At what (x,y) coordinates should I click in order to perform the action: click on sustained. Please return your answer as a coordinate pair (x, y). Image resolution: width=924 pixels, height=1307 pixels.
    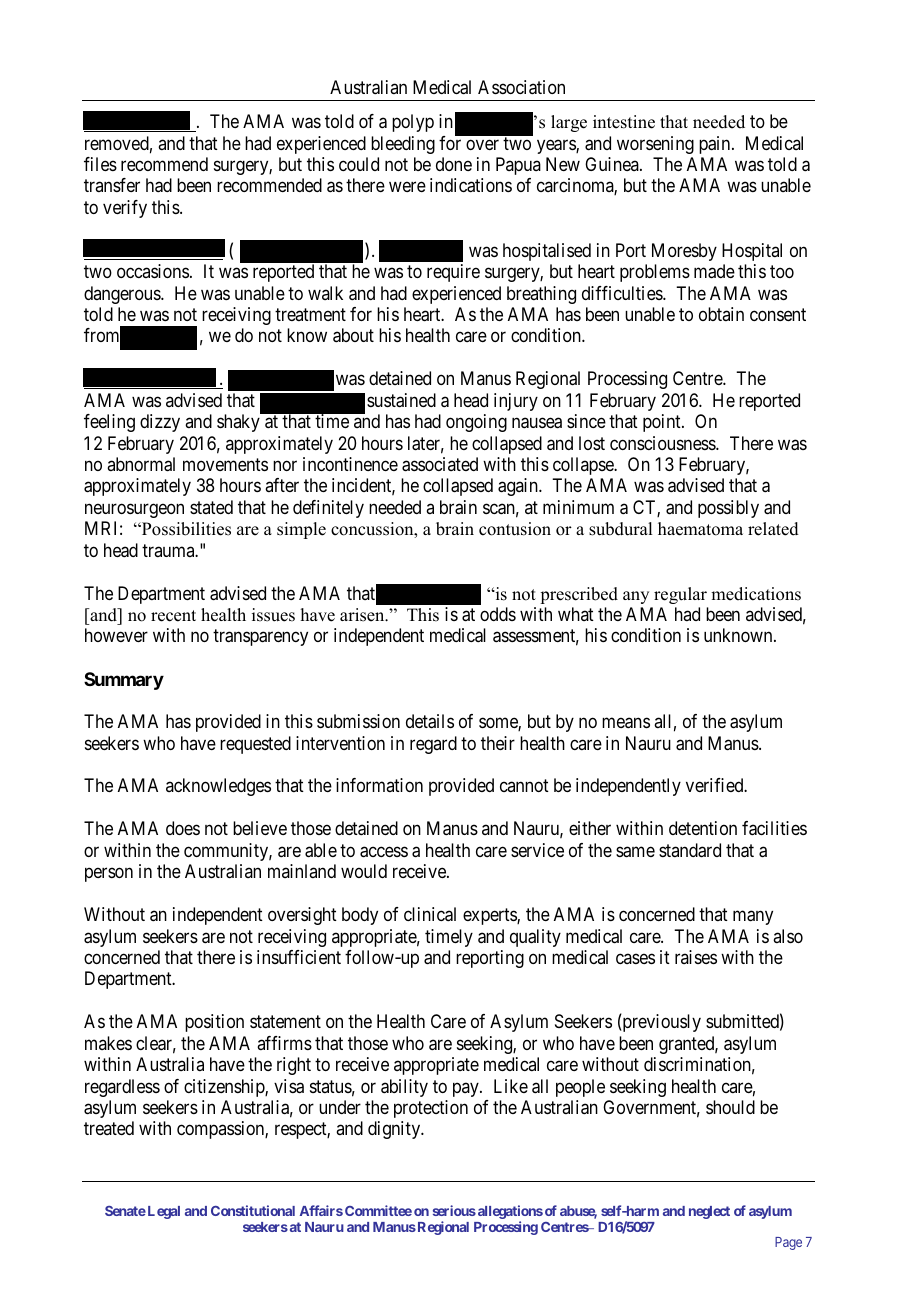
    Looking at the image, I should click on (401, 400).
